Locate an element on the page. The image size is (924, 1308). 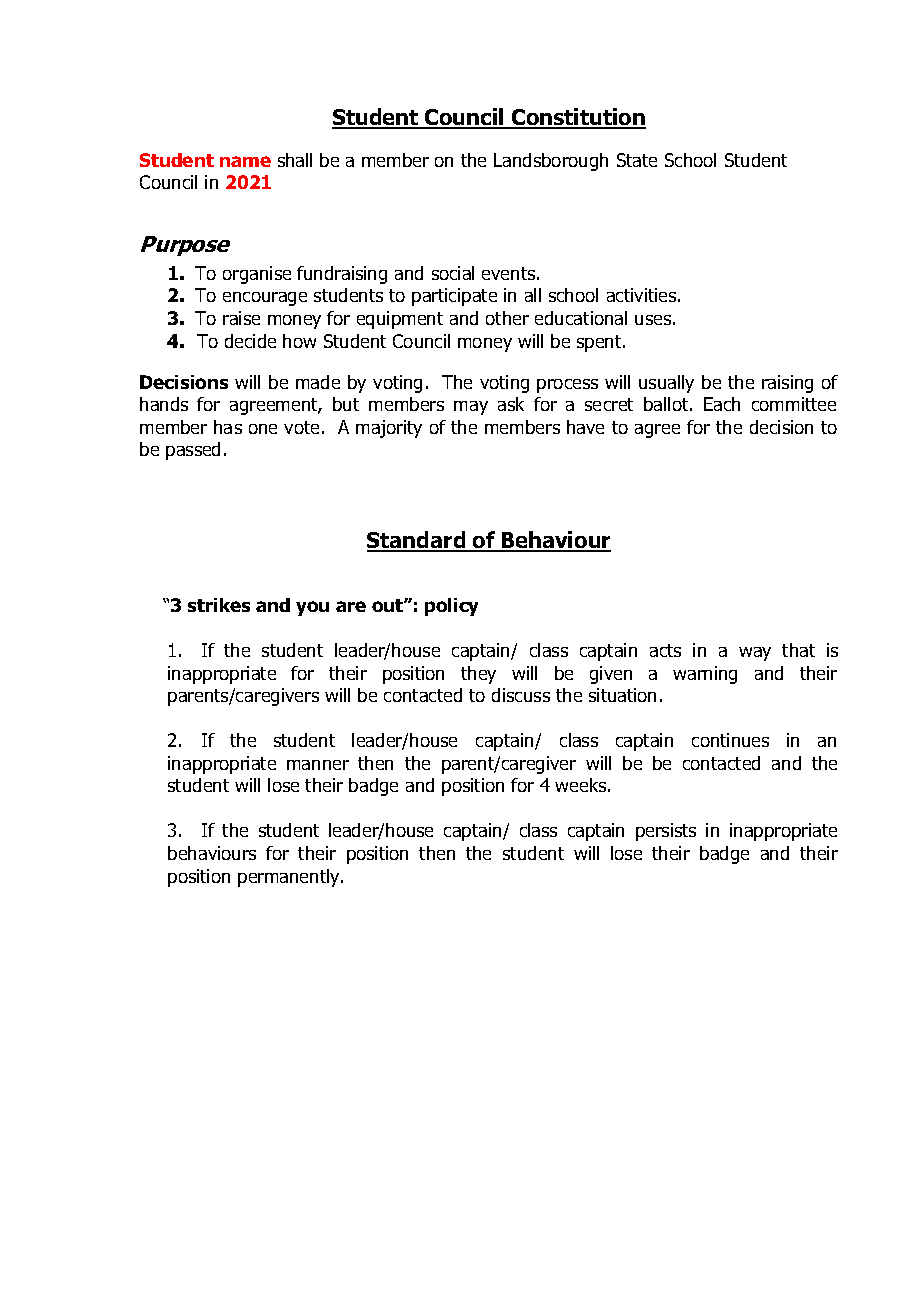
persists is located at coordinates (666, 832).
